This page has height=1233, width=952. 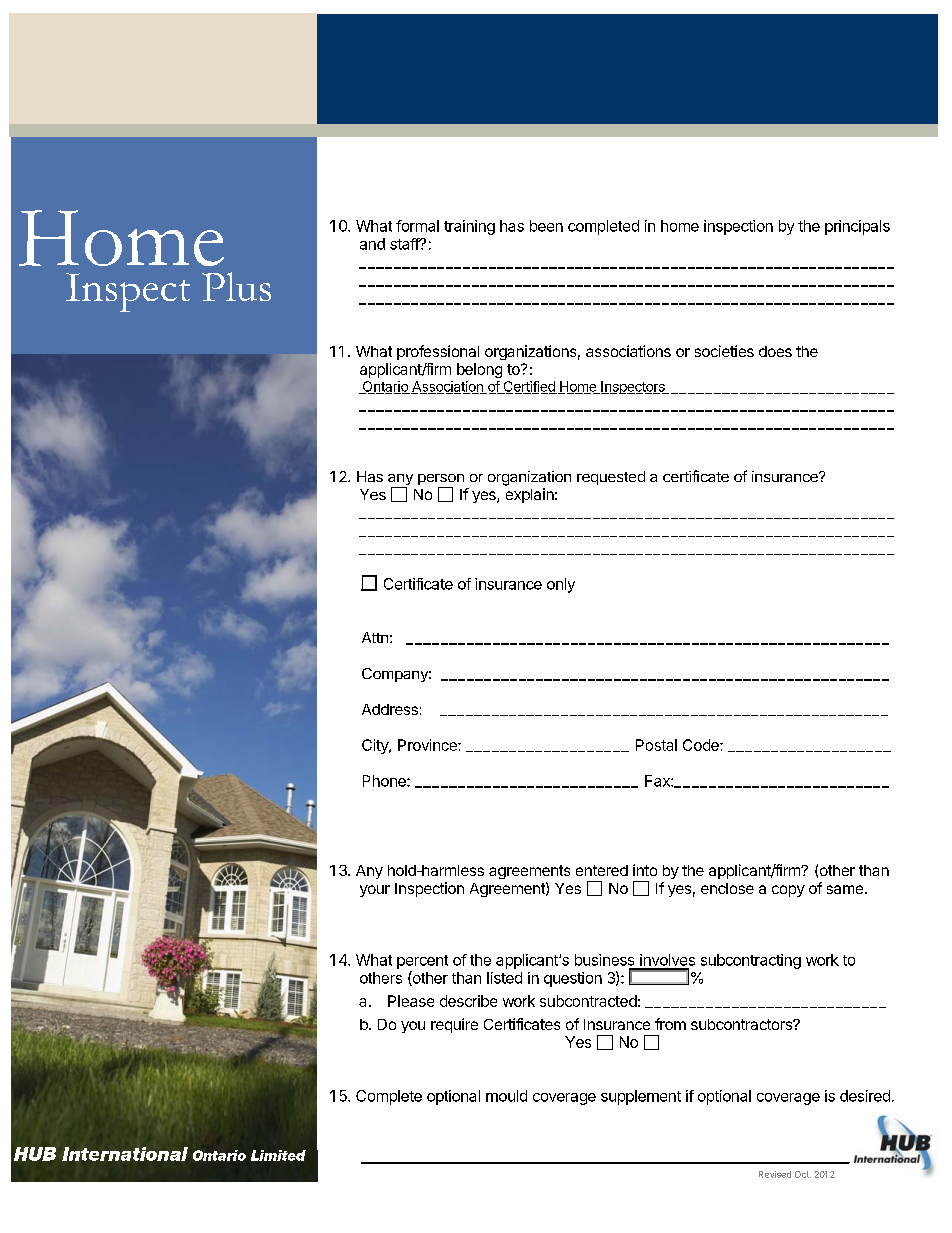 What do you see at coordinates (236, 286) in the page?
I see `Plus` at bounding box center [236, 286].
